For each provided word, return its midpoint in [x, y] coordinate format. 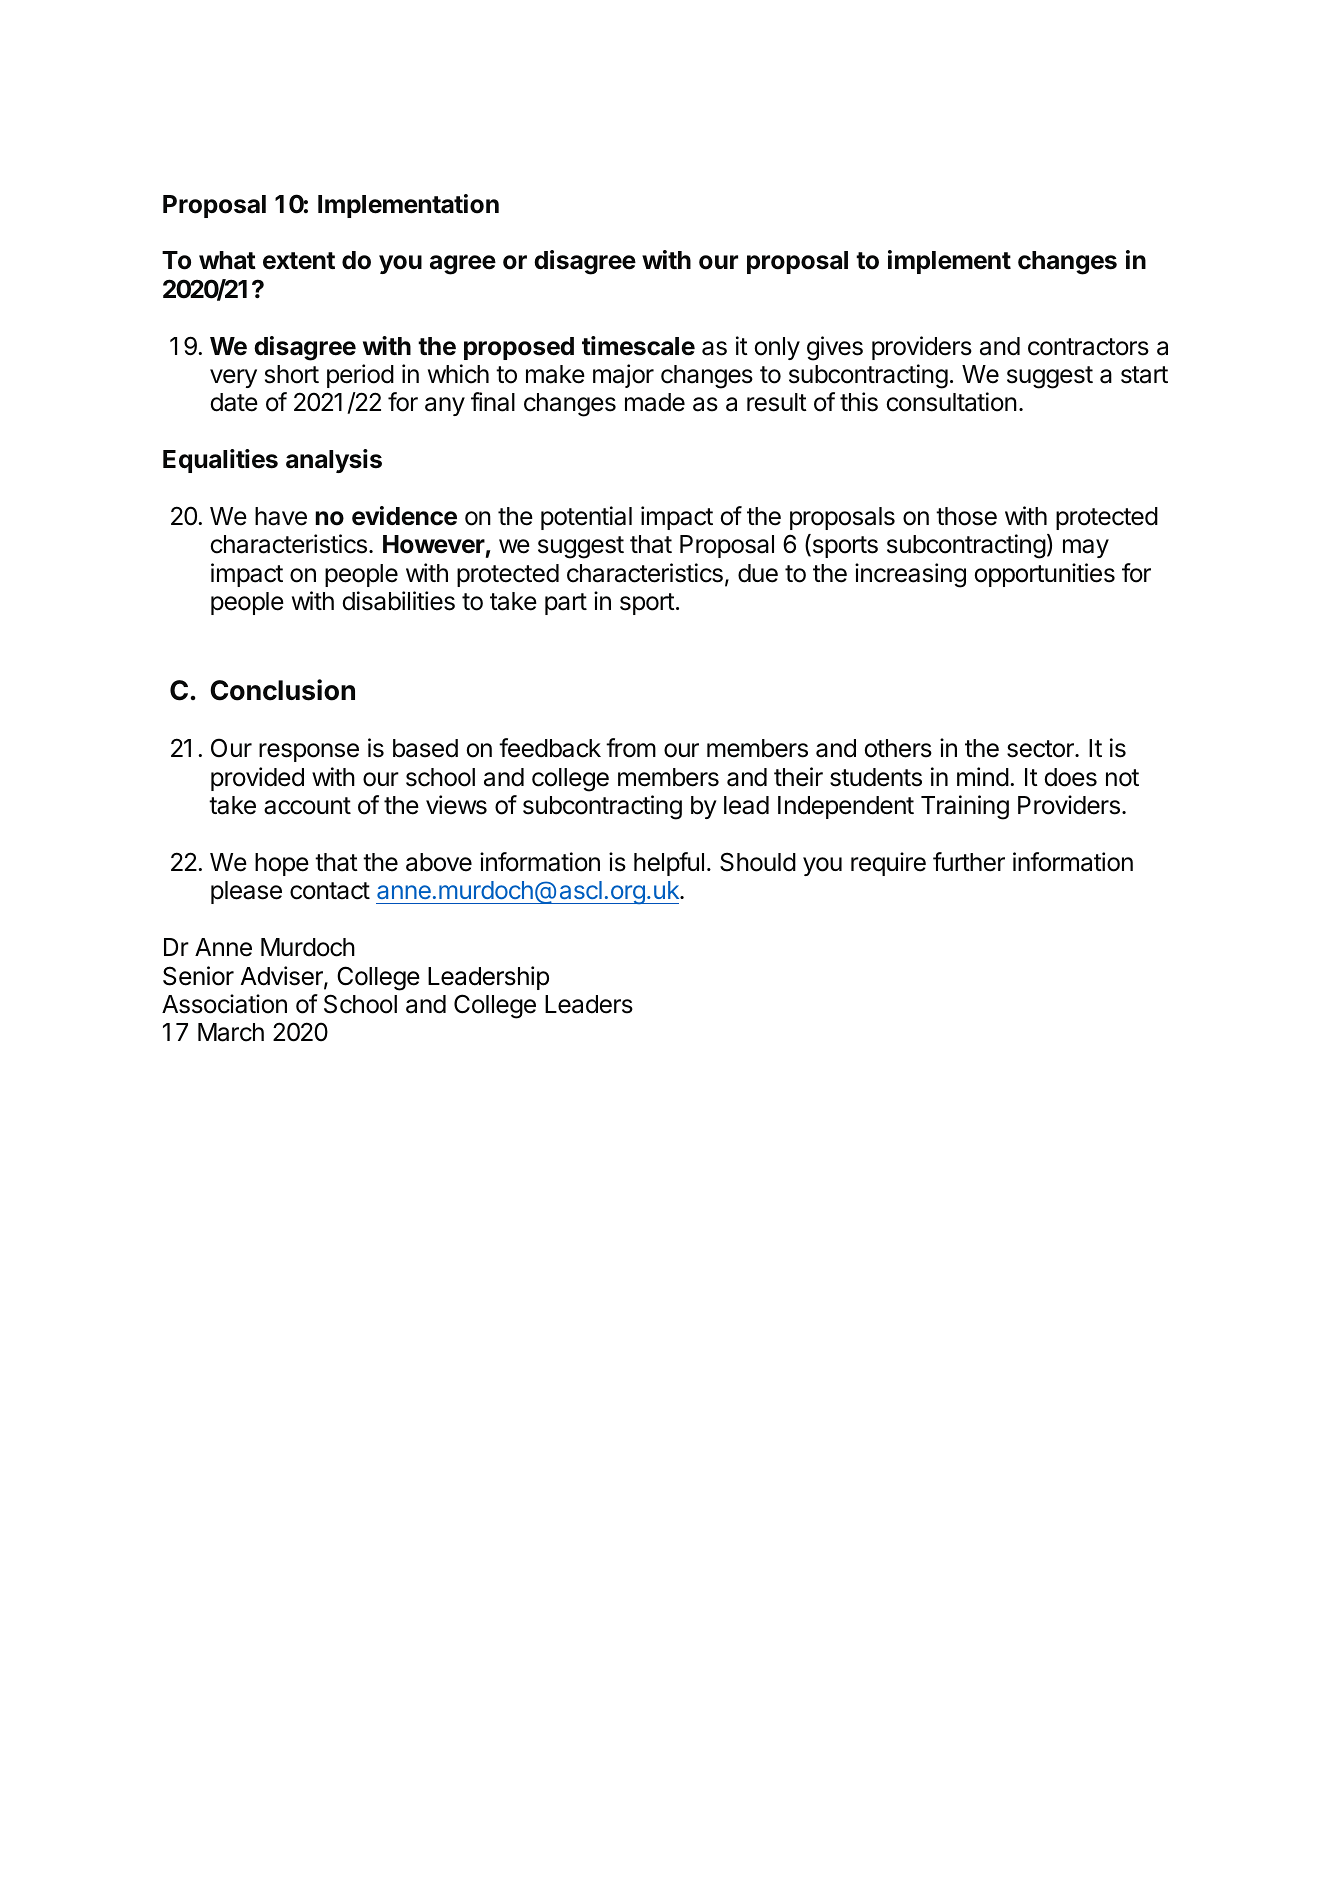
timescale [638, 346]
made [655, 402]
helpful [669, 864]
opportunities [1044, 575]
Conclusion [282, 690]
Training [965, 807]
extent [299, 261]
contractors [1088, 347]
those [966, 516]
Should [758, 862]
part [566, 604]
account [307, 806]
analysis [334, 461]
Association [224, 1004]
